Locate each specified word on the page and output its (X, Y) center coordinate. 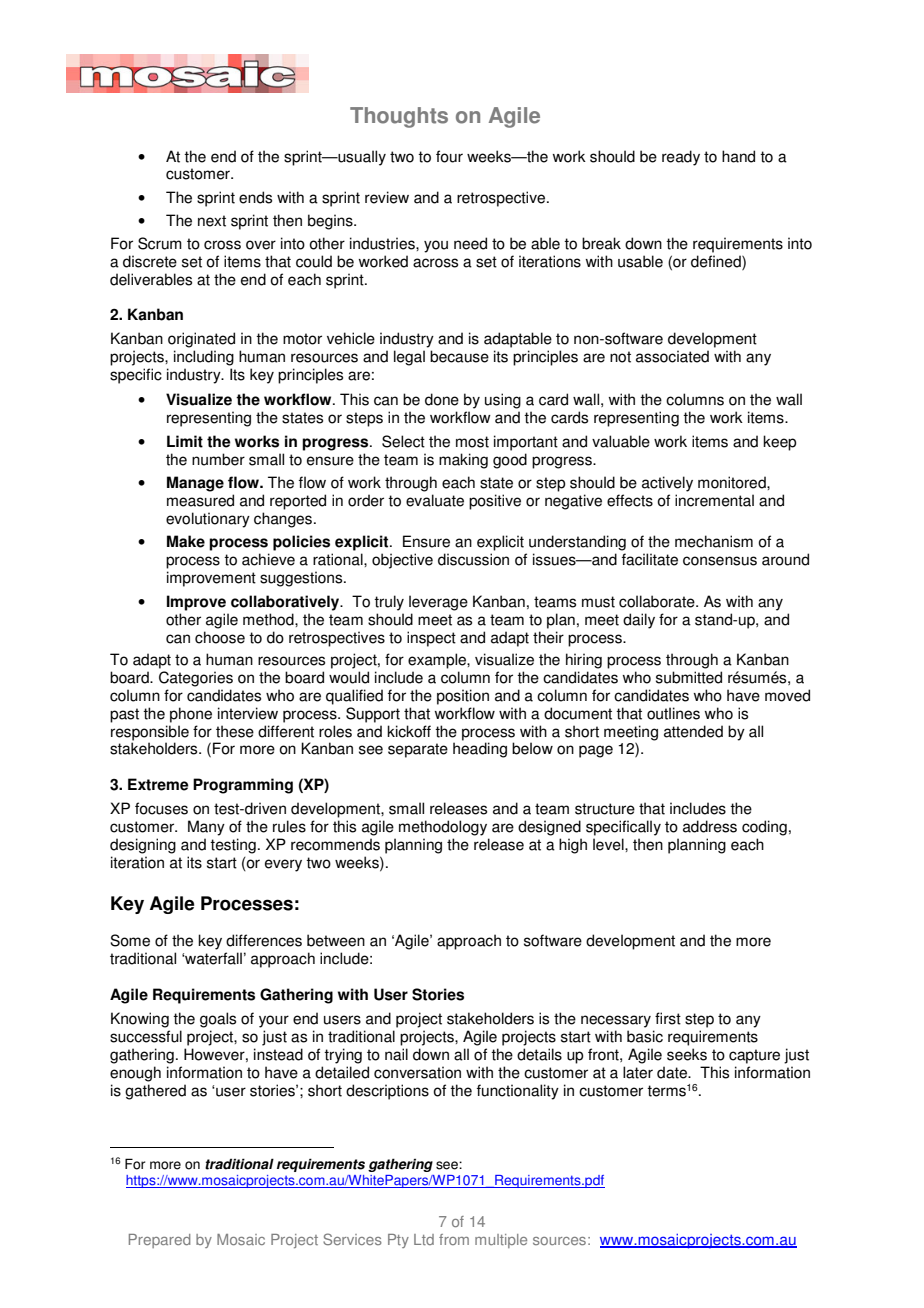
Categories (196, 679)
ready (681, 158)
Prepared (159, 1241)
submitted (689, 677)
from (454, 1239)
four (449, 156)
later (638, 1072)
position (463, 697)
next (212, 221)
